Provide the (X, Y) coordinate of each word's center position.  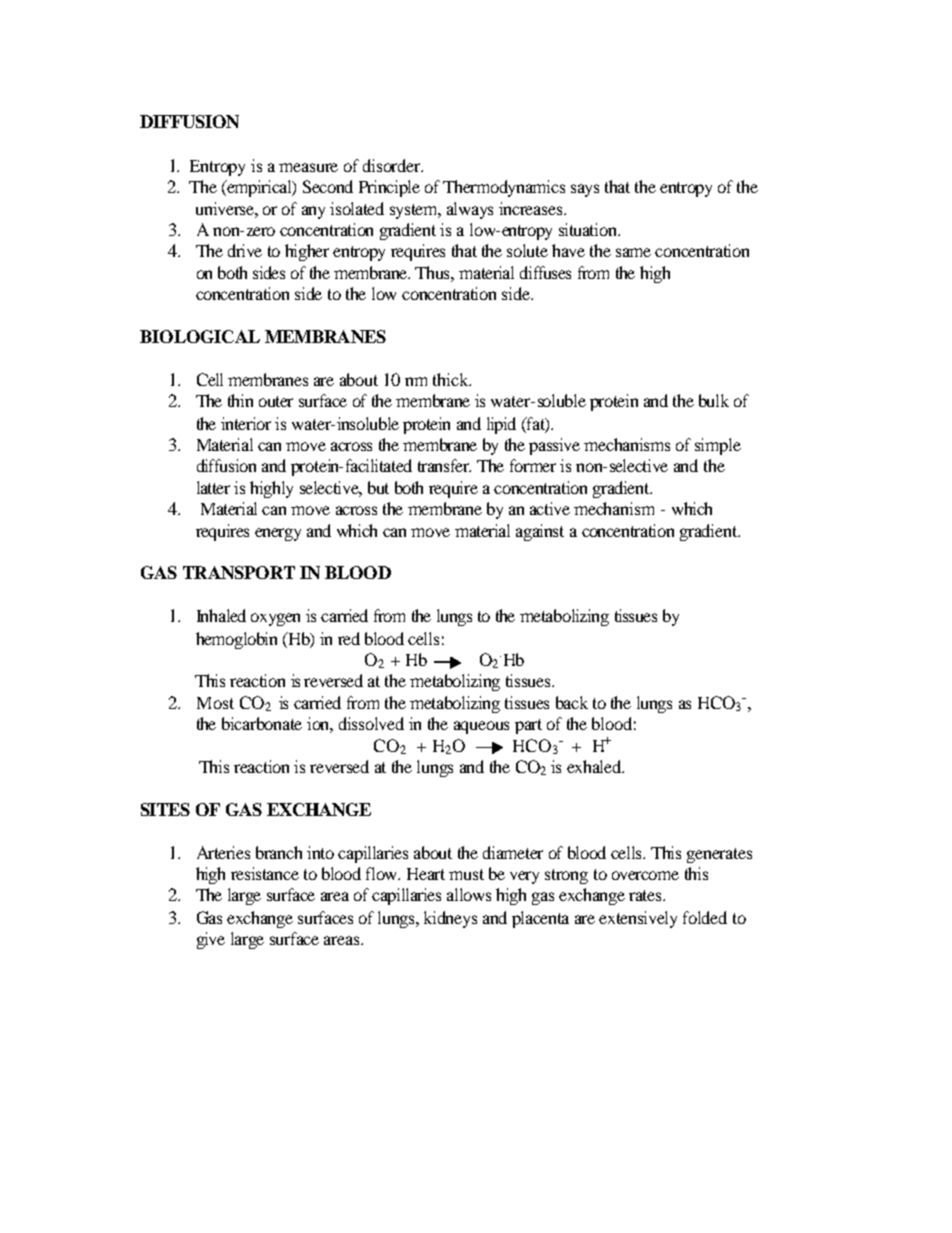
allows (469, 894)
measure (308, 167)
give (211, 940)
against (540, 532)
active (550, 508)
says (585, 190)
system (415, 211)
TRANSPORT (239, 572)
